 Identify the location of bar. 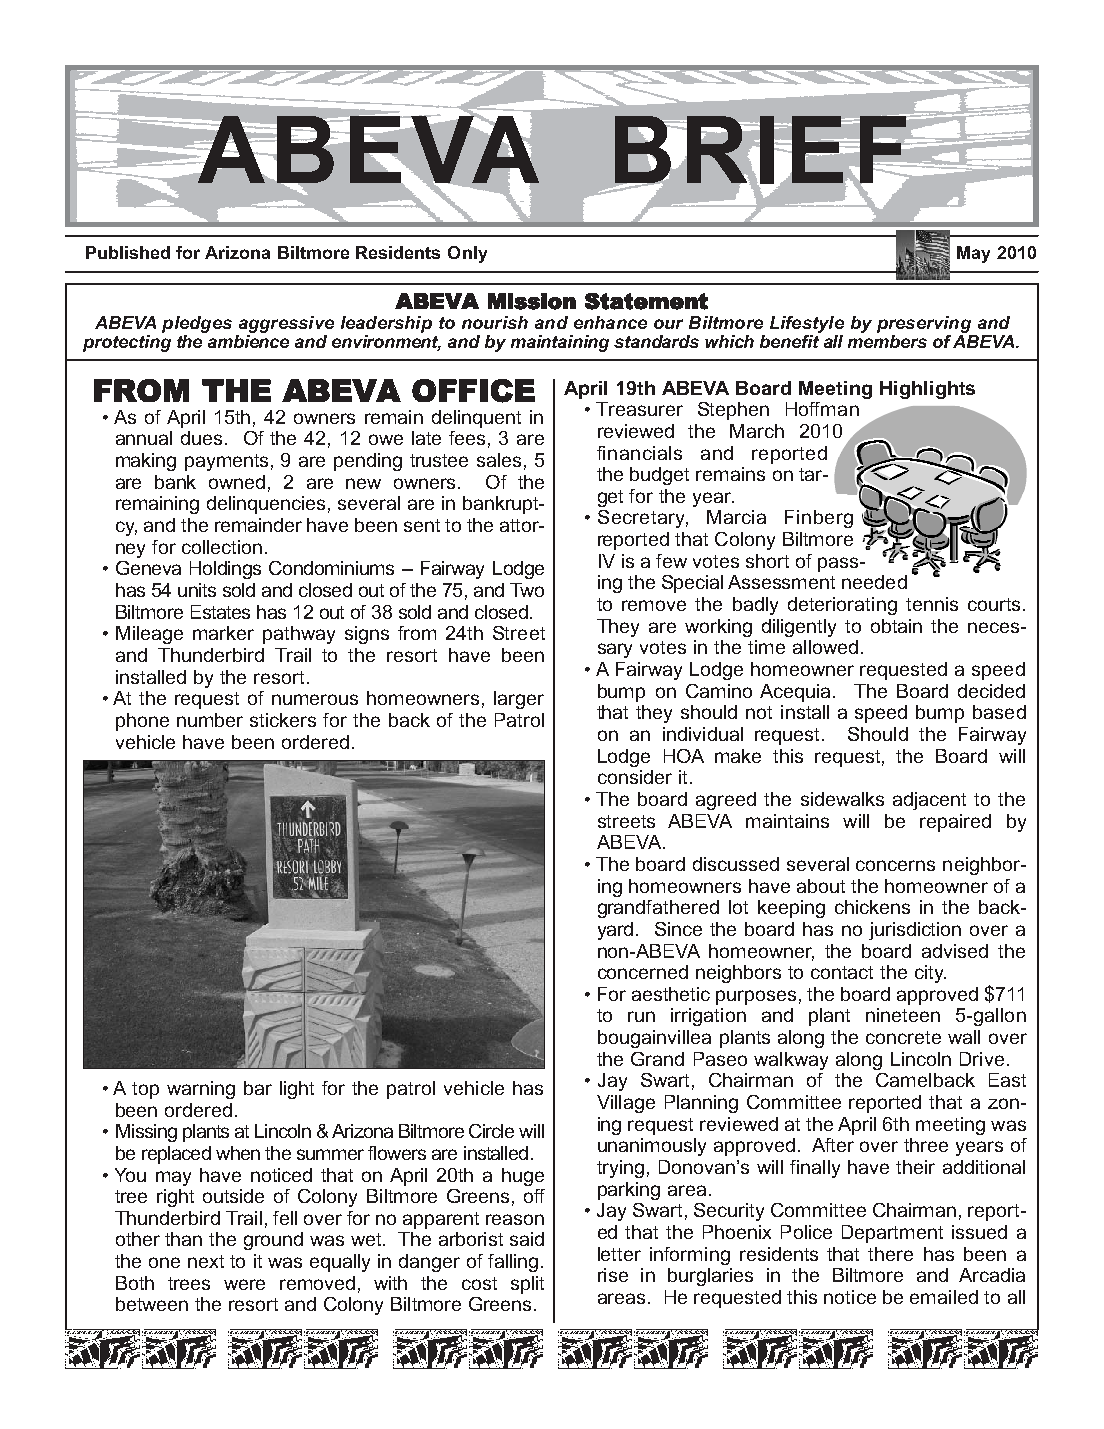
(258, 1088).
